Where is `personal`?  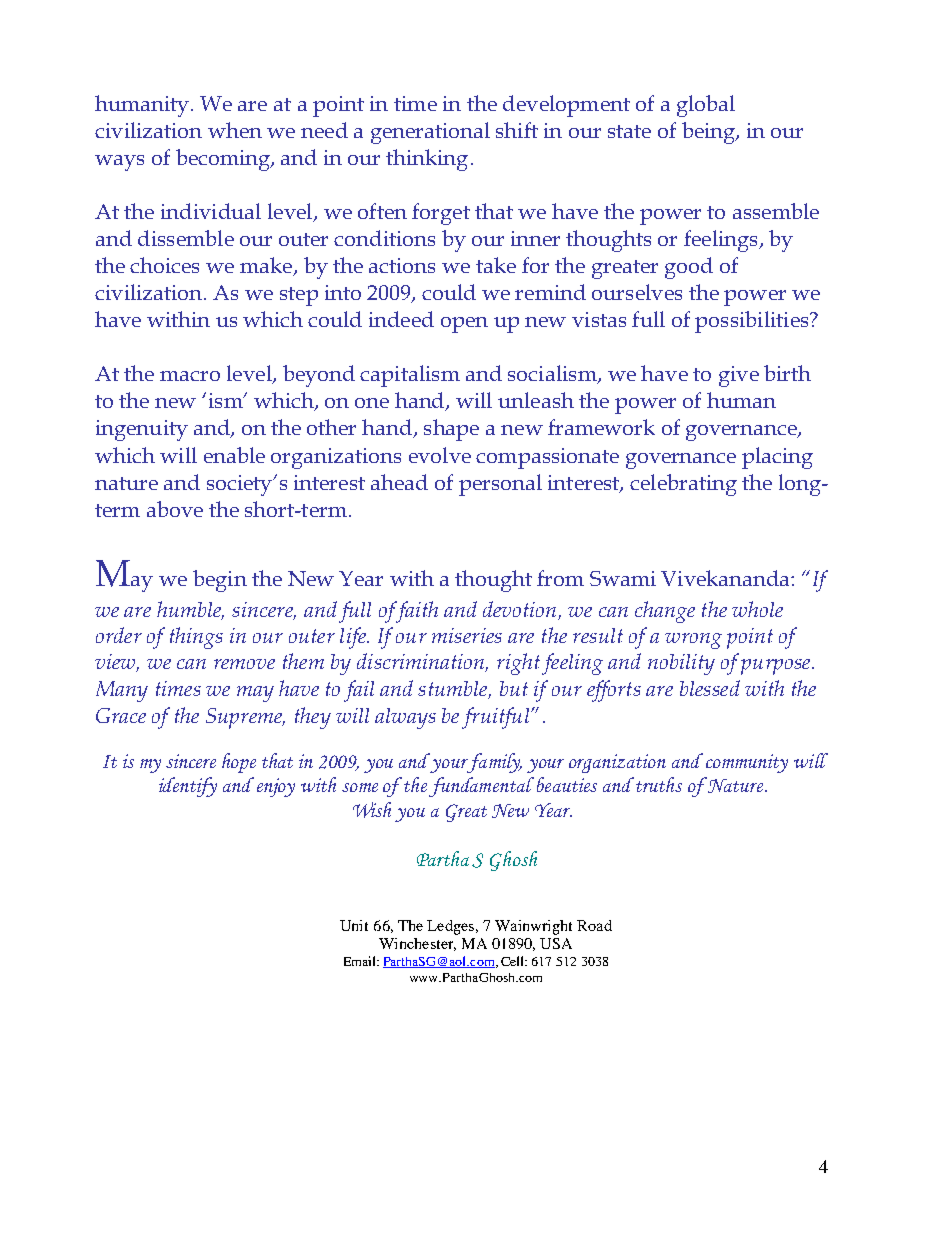
personal is located at coordinates (500, 485).
